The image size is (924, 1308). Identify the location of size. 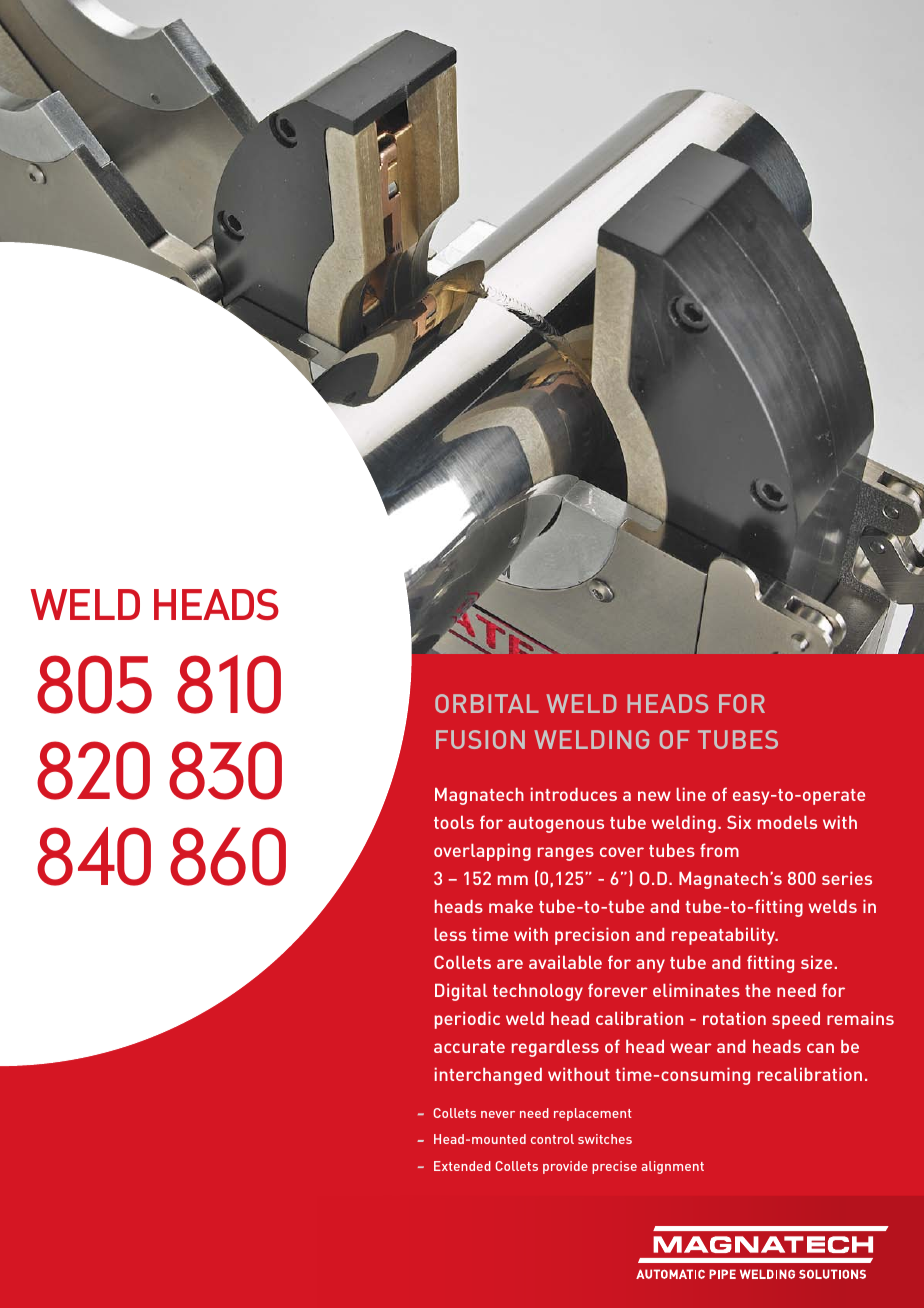
(816, 962).
